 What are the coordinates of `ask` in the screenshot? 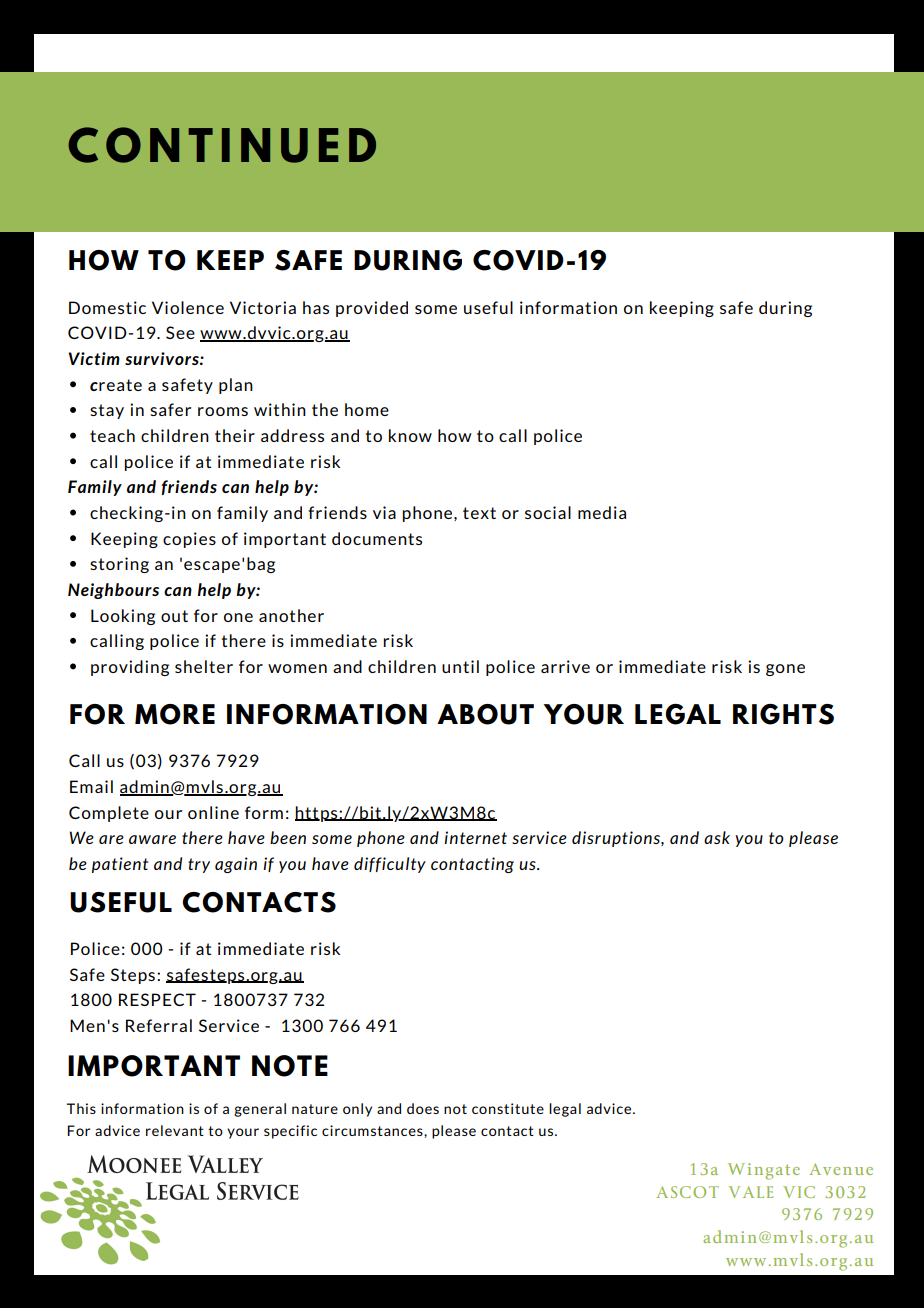 It's located at (717, 837).
